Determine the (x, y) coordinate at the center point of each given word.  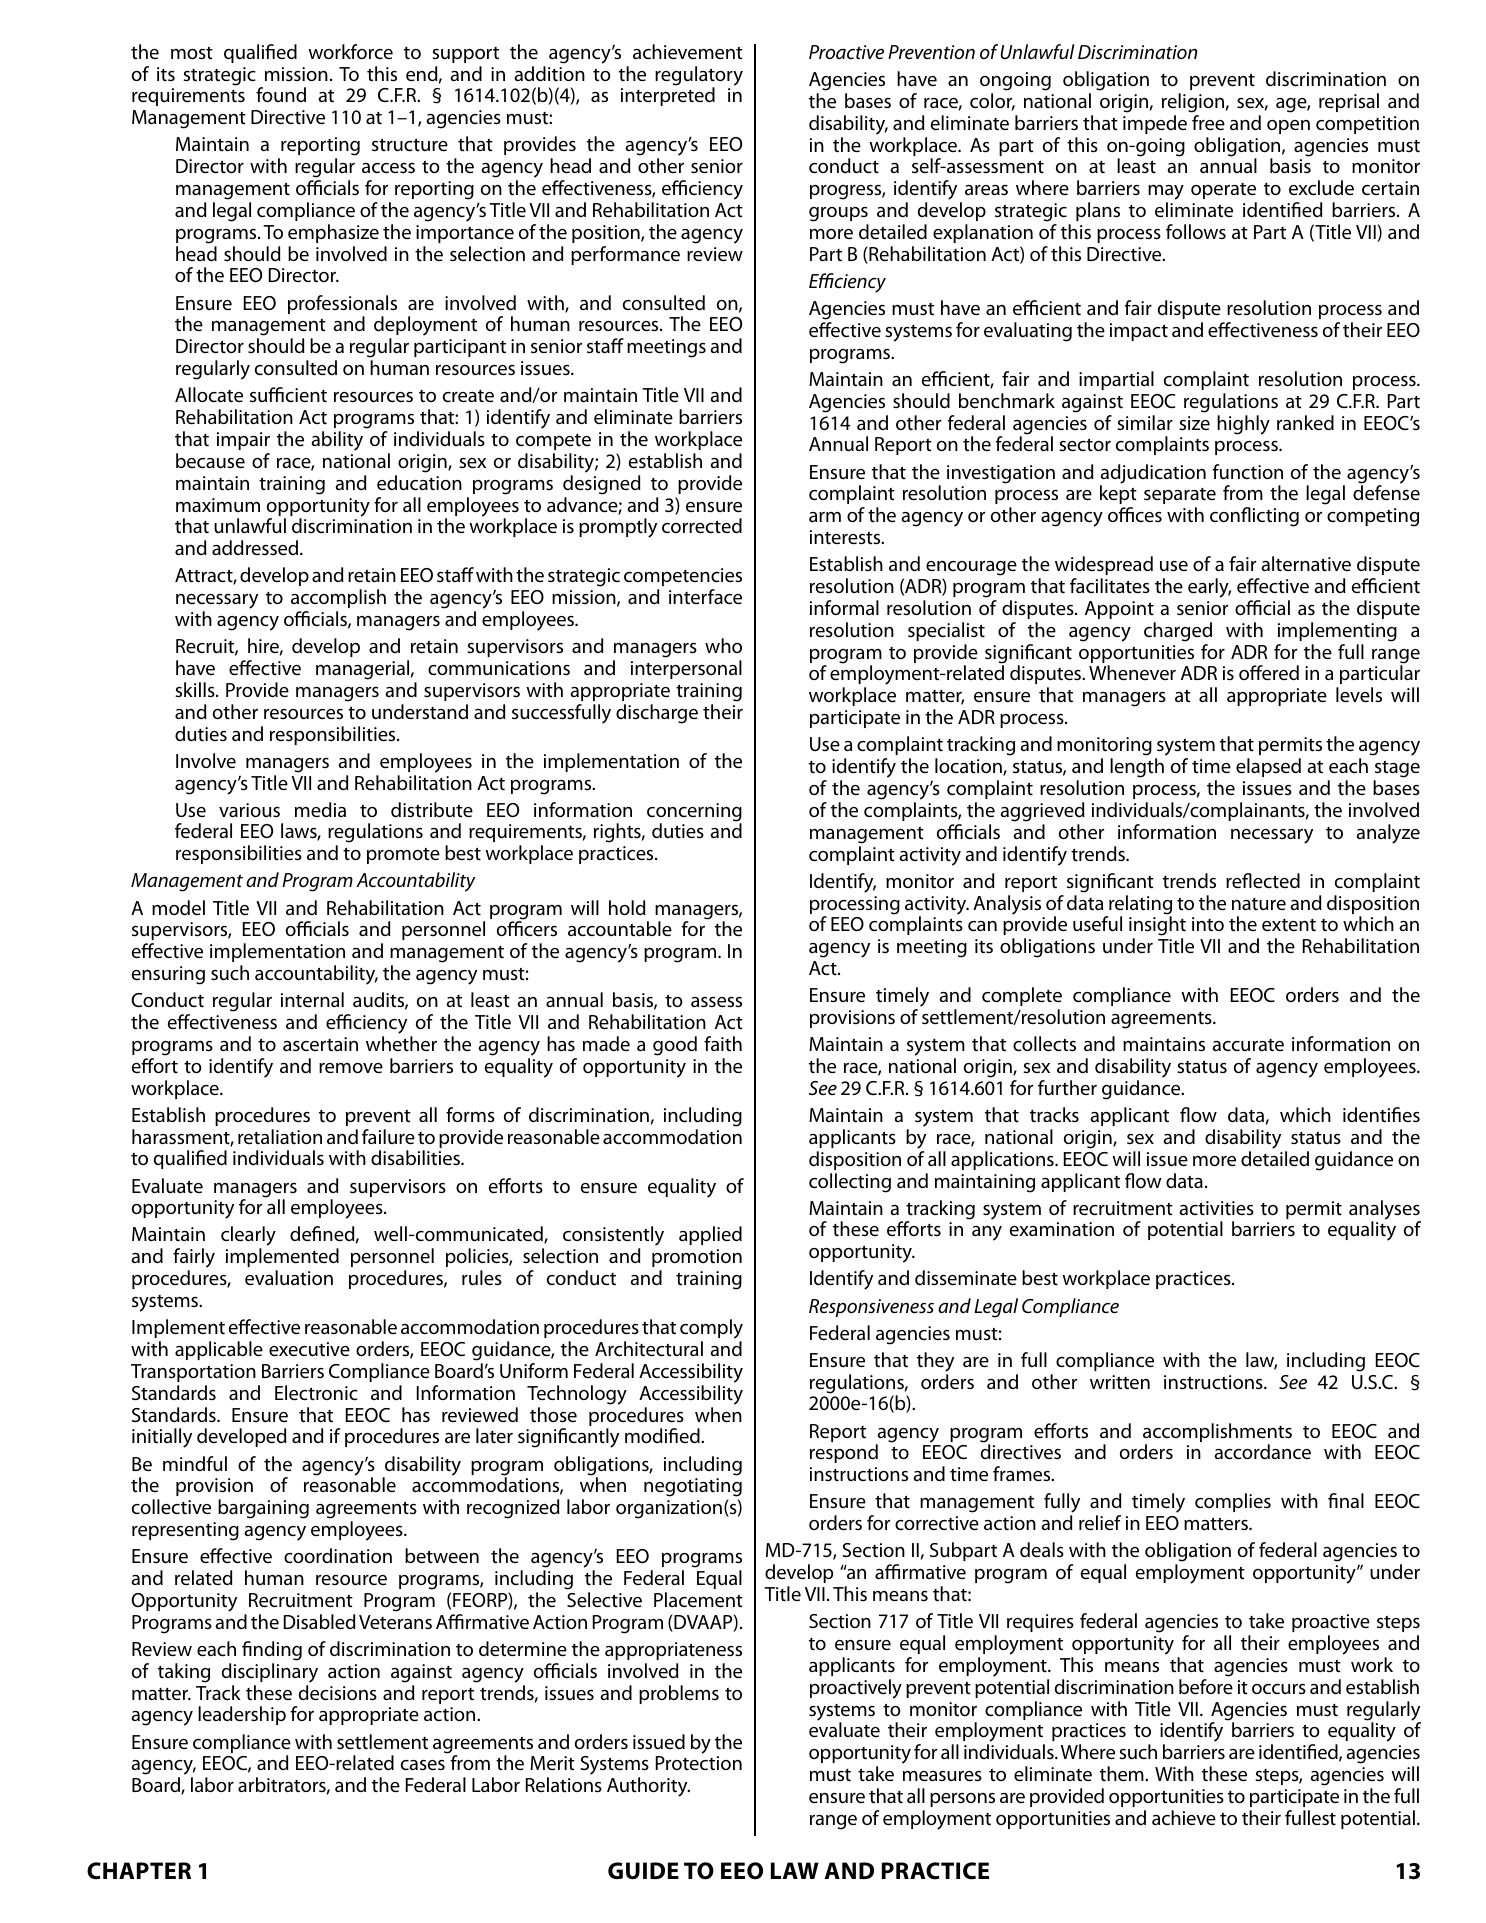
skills (196, 690)
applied (710, 1235)
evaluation (289, 1278)
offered (1269, 673)
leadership (242, 1715)
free (1208, 123)
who (723, 645)
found (281, 94)
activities (1216, 1208)
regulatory (699, 77)
